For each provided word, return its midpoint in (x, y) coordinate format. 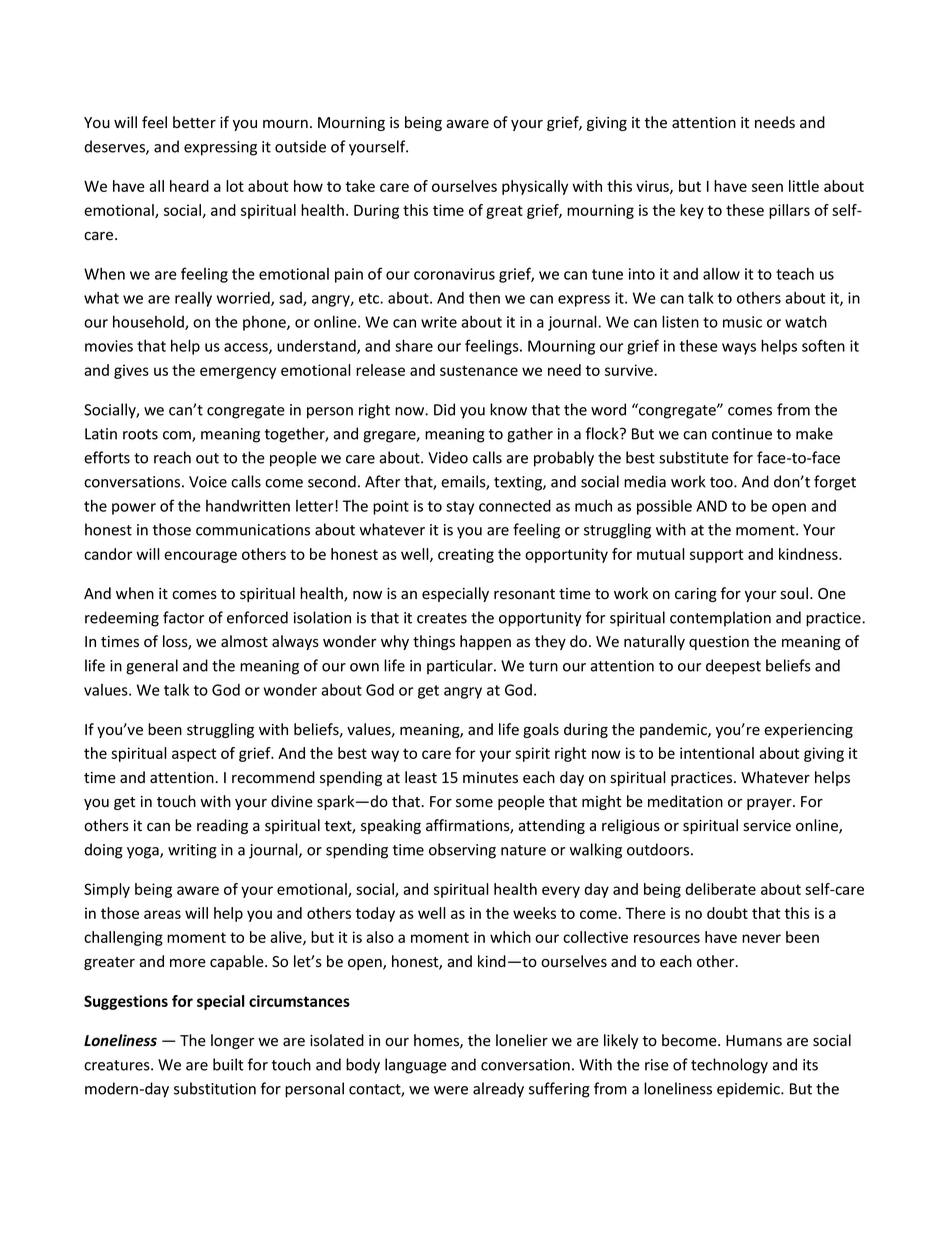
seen (767, 187)
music (742, 322)
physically (535, 187)
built (228, 1064)
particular (461, 667)
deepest (733, 667)
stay (460, 508)
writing (192, 851)
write (439, 322)
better (194, 122)
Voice (208, 482)
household (149, 323)
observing (462, 851)
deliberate (720, 889)
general (152, 667)
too (722, 482)
